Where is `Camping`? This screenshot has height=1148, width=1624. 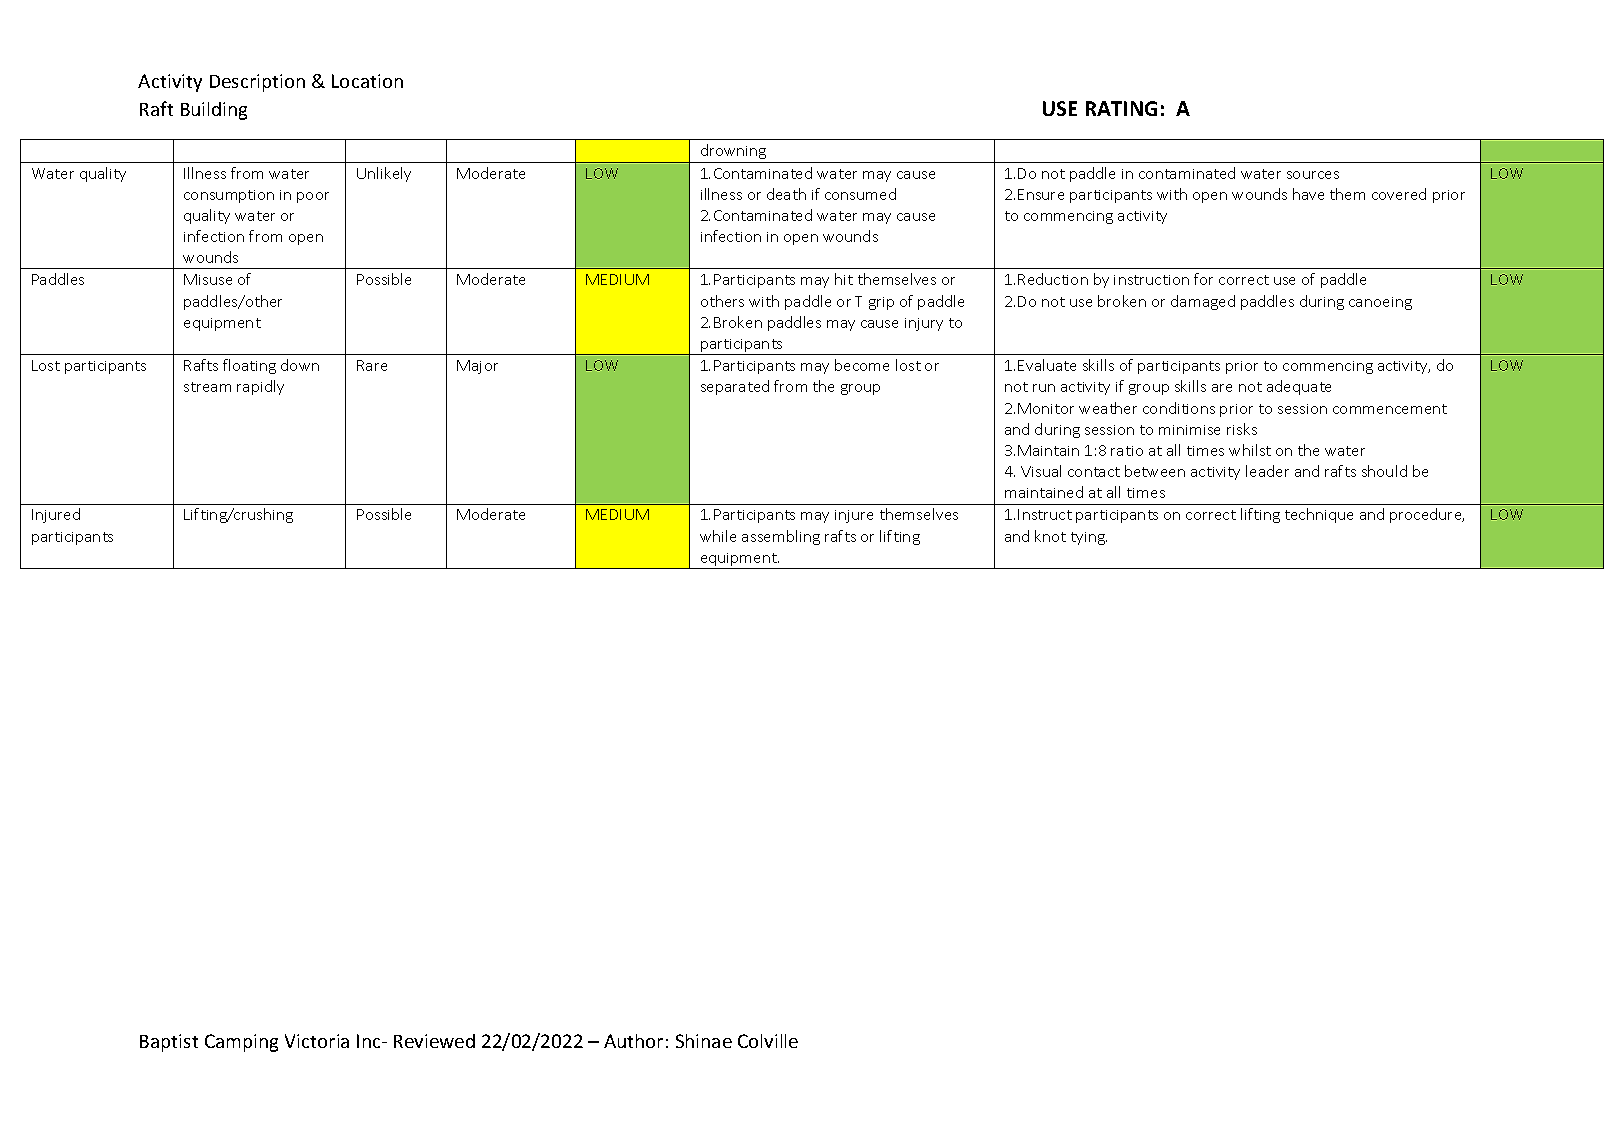
Camping is located at coordinates (241, 1043).
